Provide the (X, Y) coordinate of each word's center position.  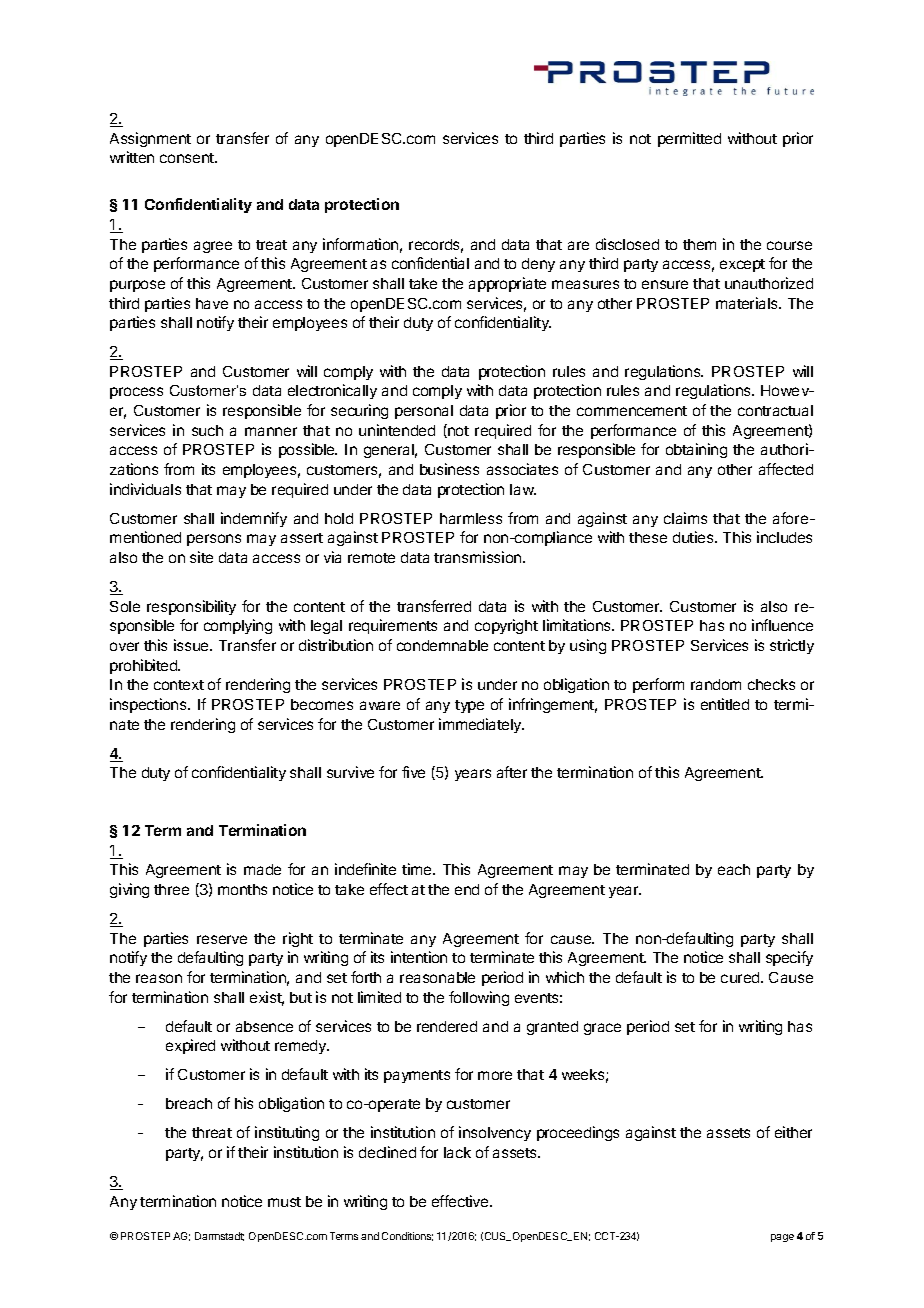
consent (188, 158)
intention (419, 957)
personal (424, 412)
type (469, 706)
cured (741, 977)
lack (457, 1152)
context (179, 685)
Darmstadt (219, 1236)
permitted (689, 139)
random (716, 684)
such (207, 430)
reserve (222, 939)
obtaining (696, 450)
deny (538, 265)
